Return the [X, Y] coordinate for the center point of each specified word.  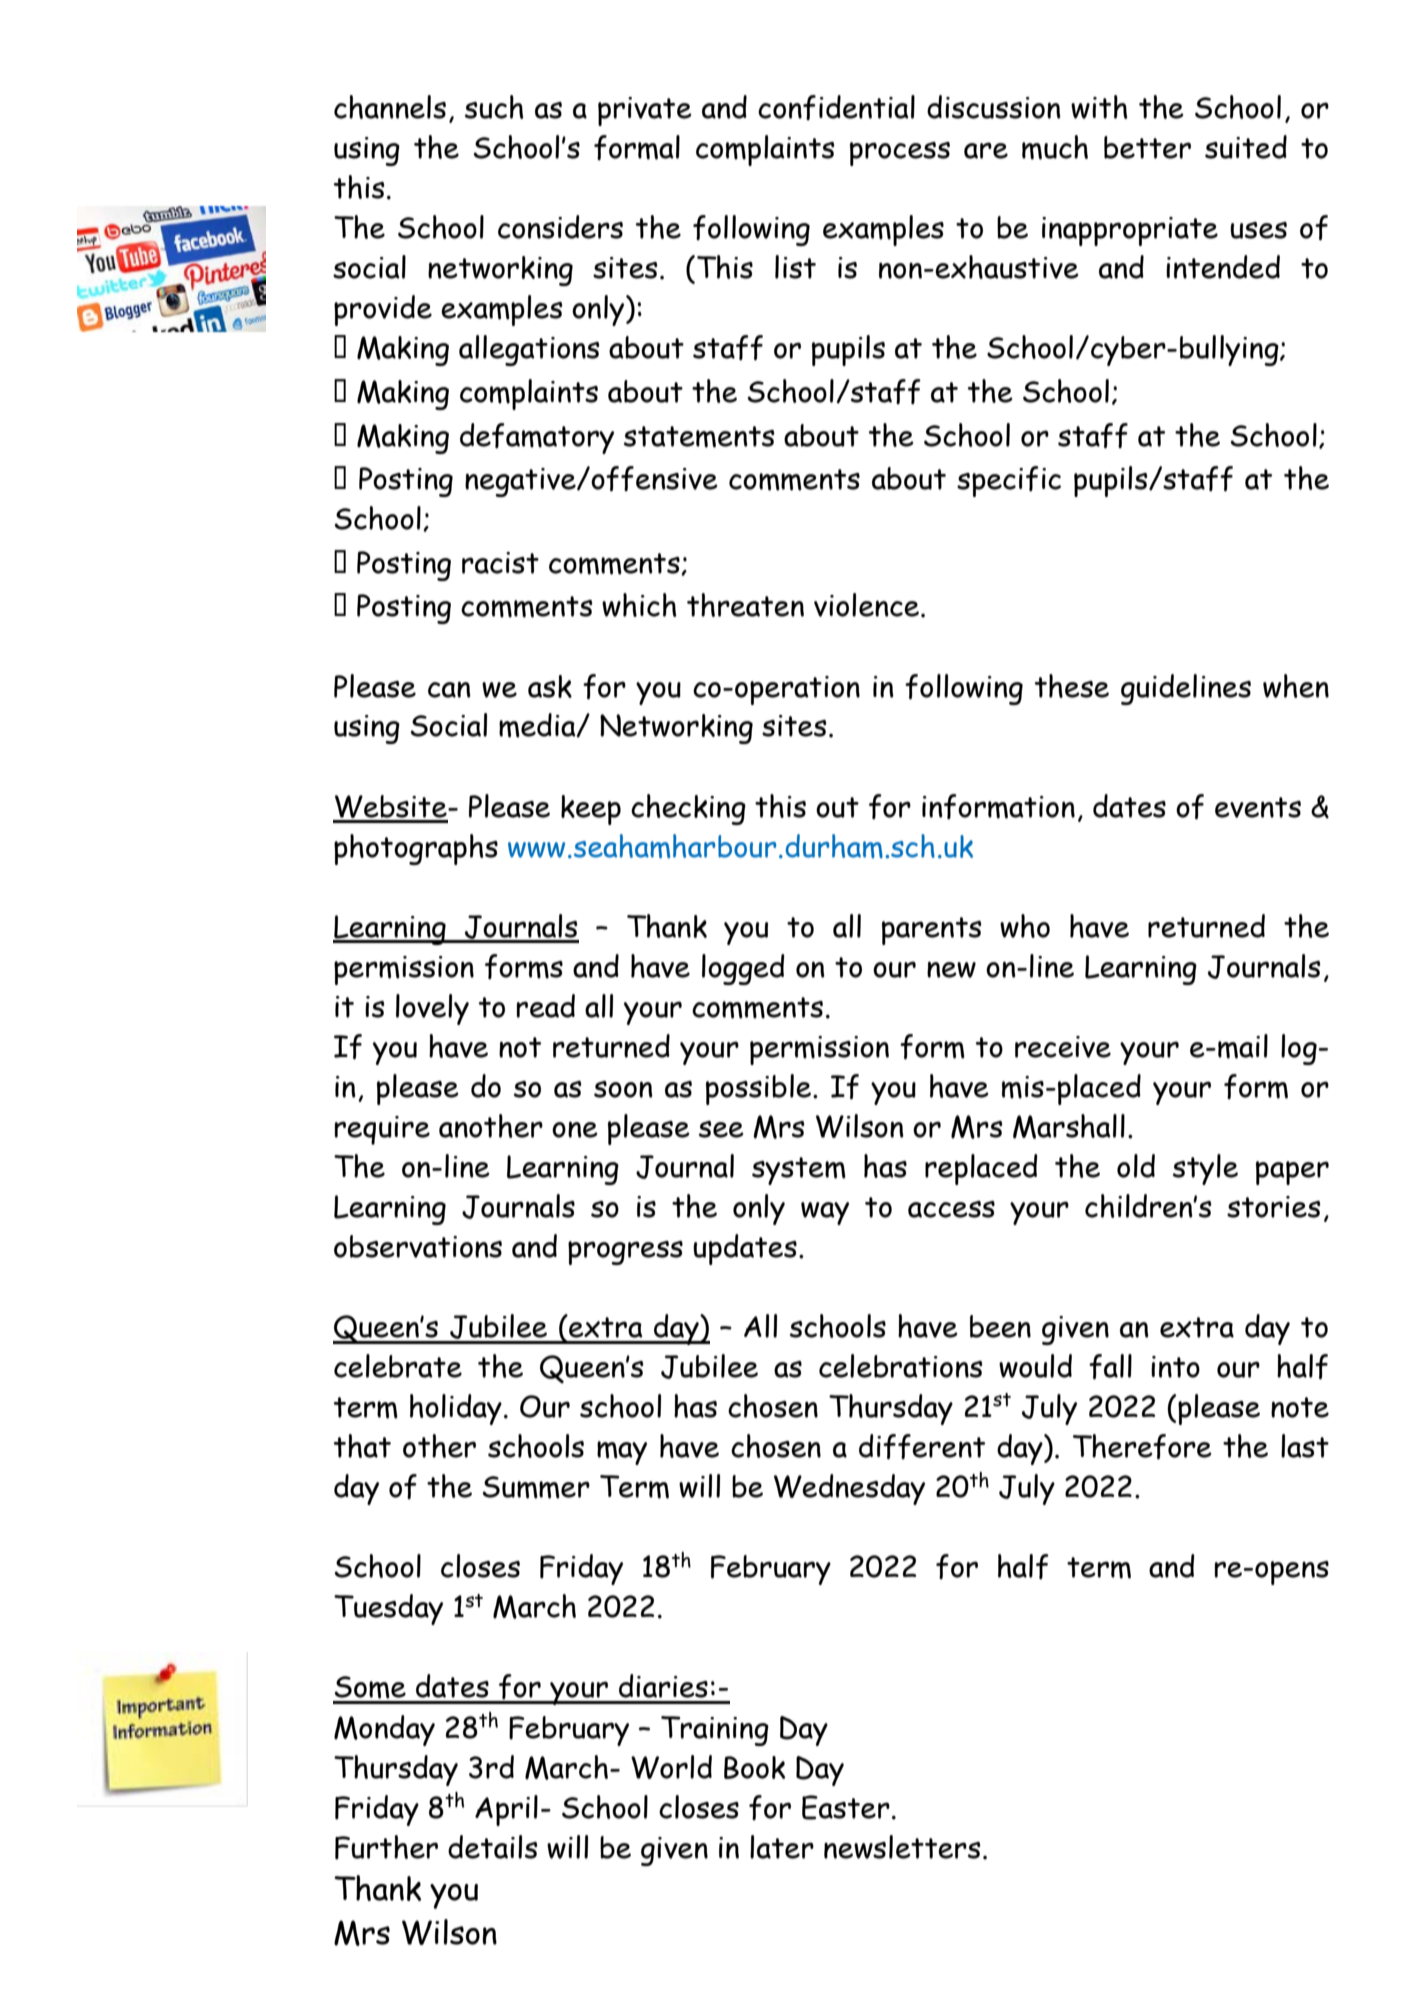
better [1147, 147]
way [825, 1213]
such [494, 107]
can [449, 689]
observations [418, 1246]
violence [866, 605]
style [1205, 1169]
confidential [836, 107]
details [493, 1847]
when [1296, 686]
